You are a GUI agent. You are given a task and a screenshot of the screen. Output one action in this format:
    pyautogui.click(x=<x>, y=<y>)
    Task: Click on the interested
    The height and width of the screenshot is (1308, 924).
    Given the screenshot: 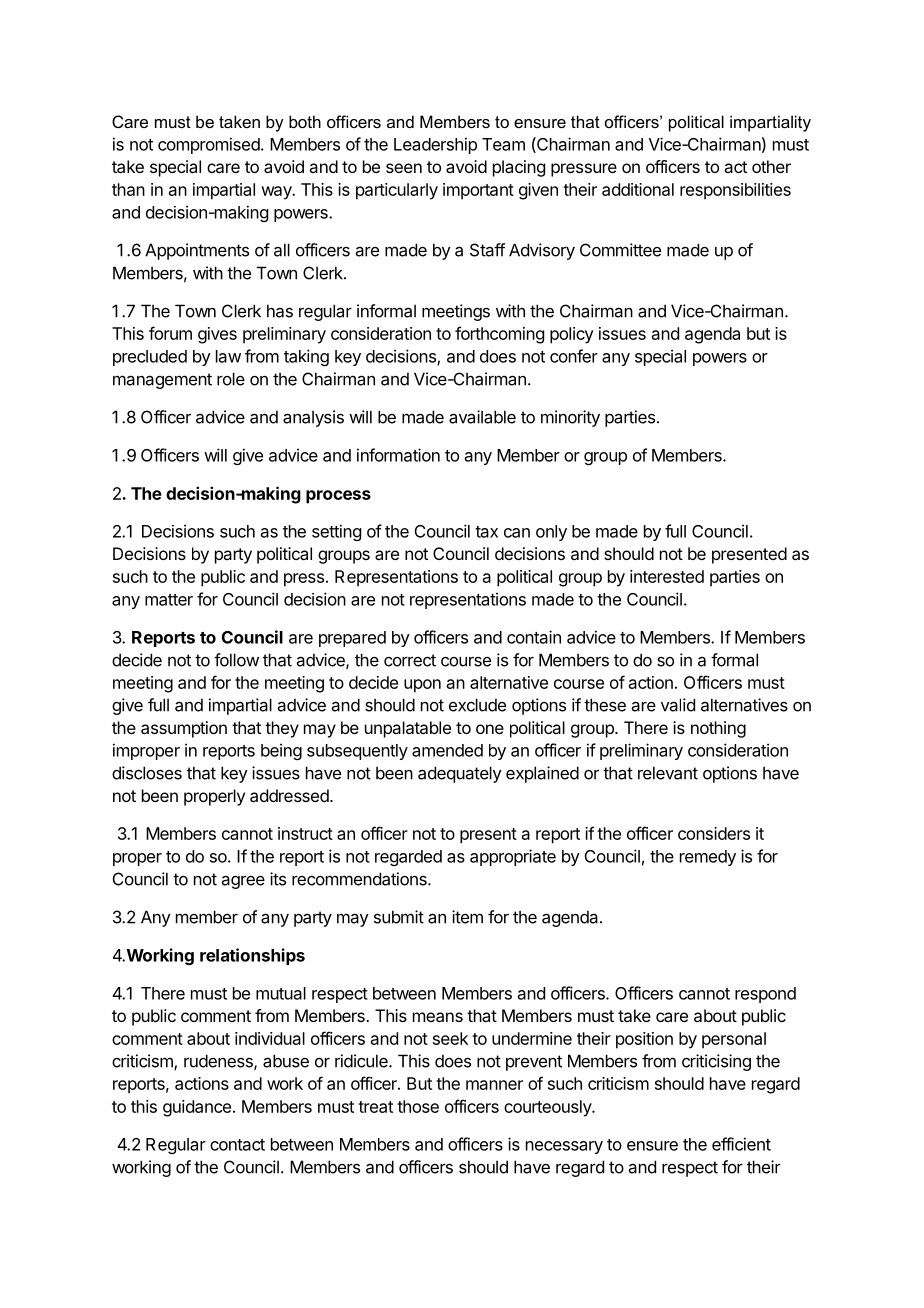 What is the action you would take?
    pyautogui.click(x=667, y=576)
